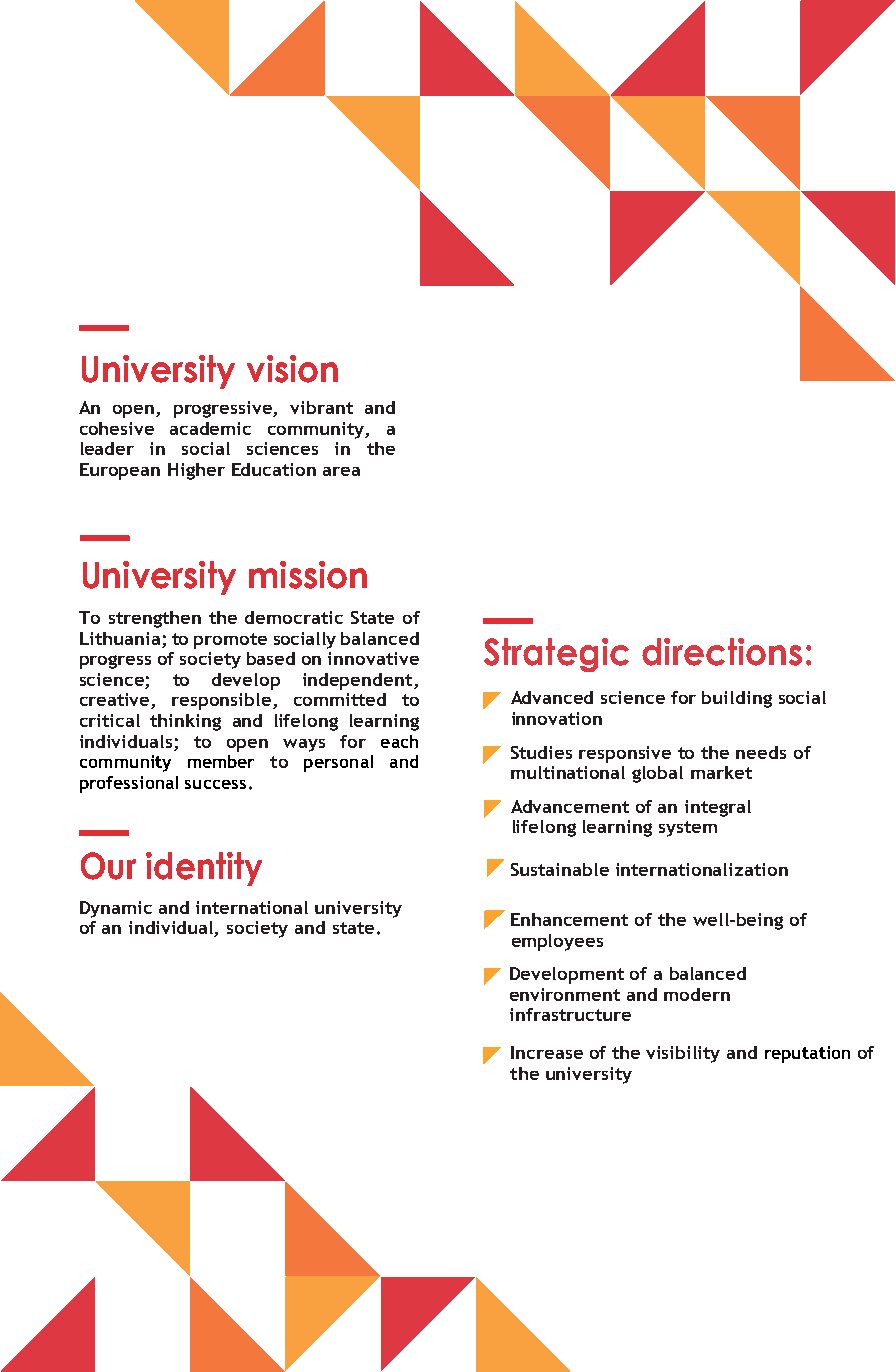 This page has height=1372, width=896. I want to click on building, so click(737, 699).
